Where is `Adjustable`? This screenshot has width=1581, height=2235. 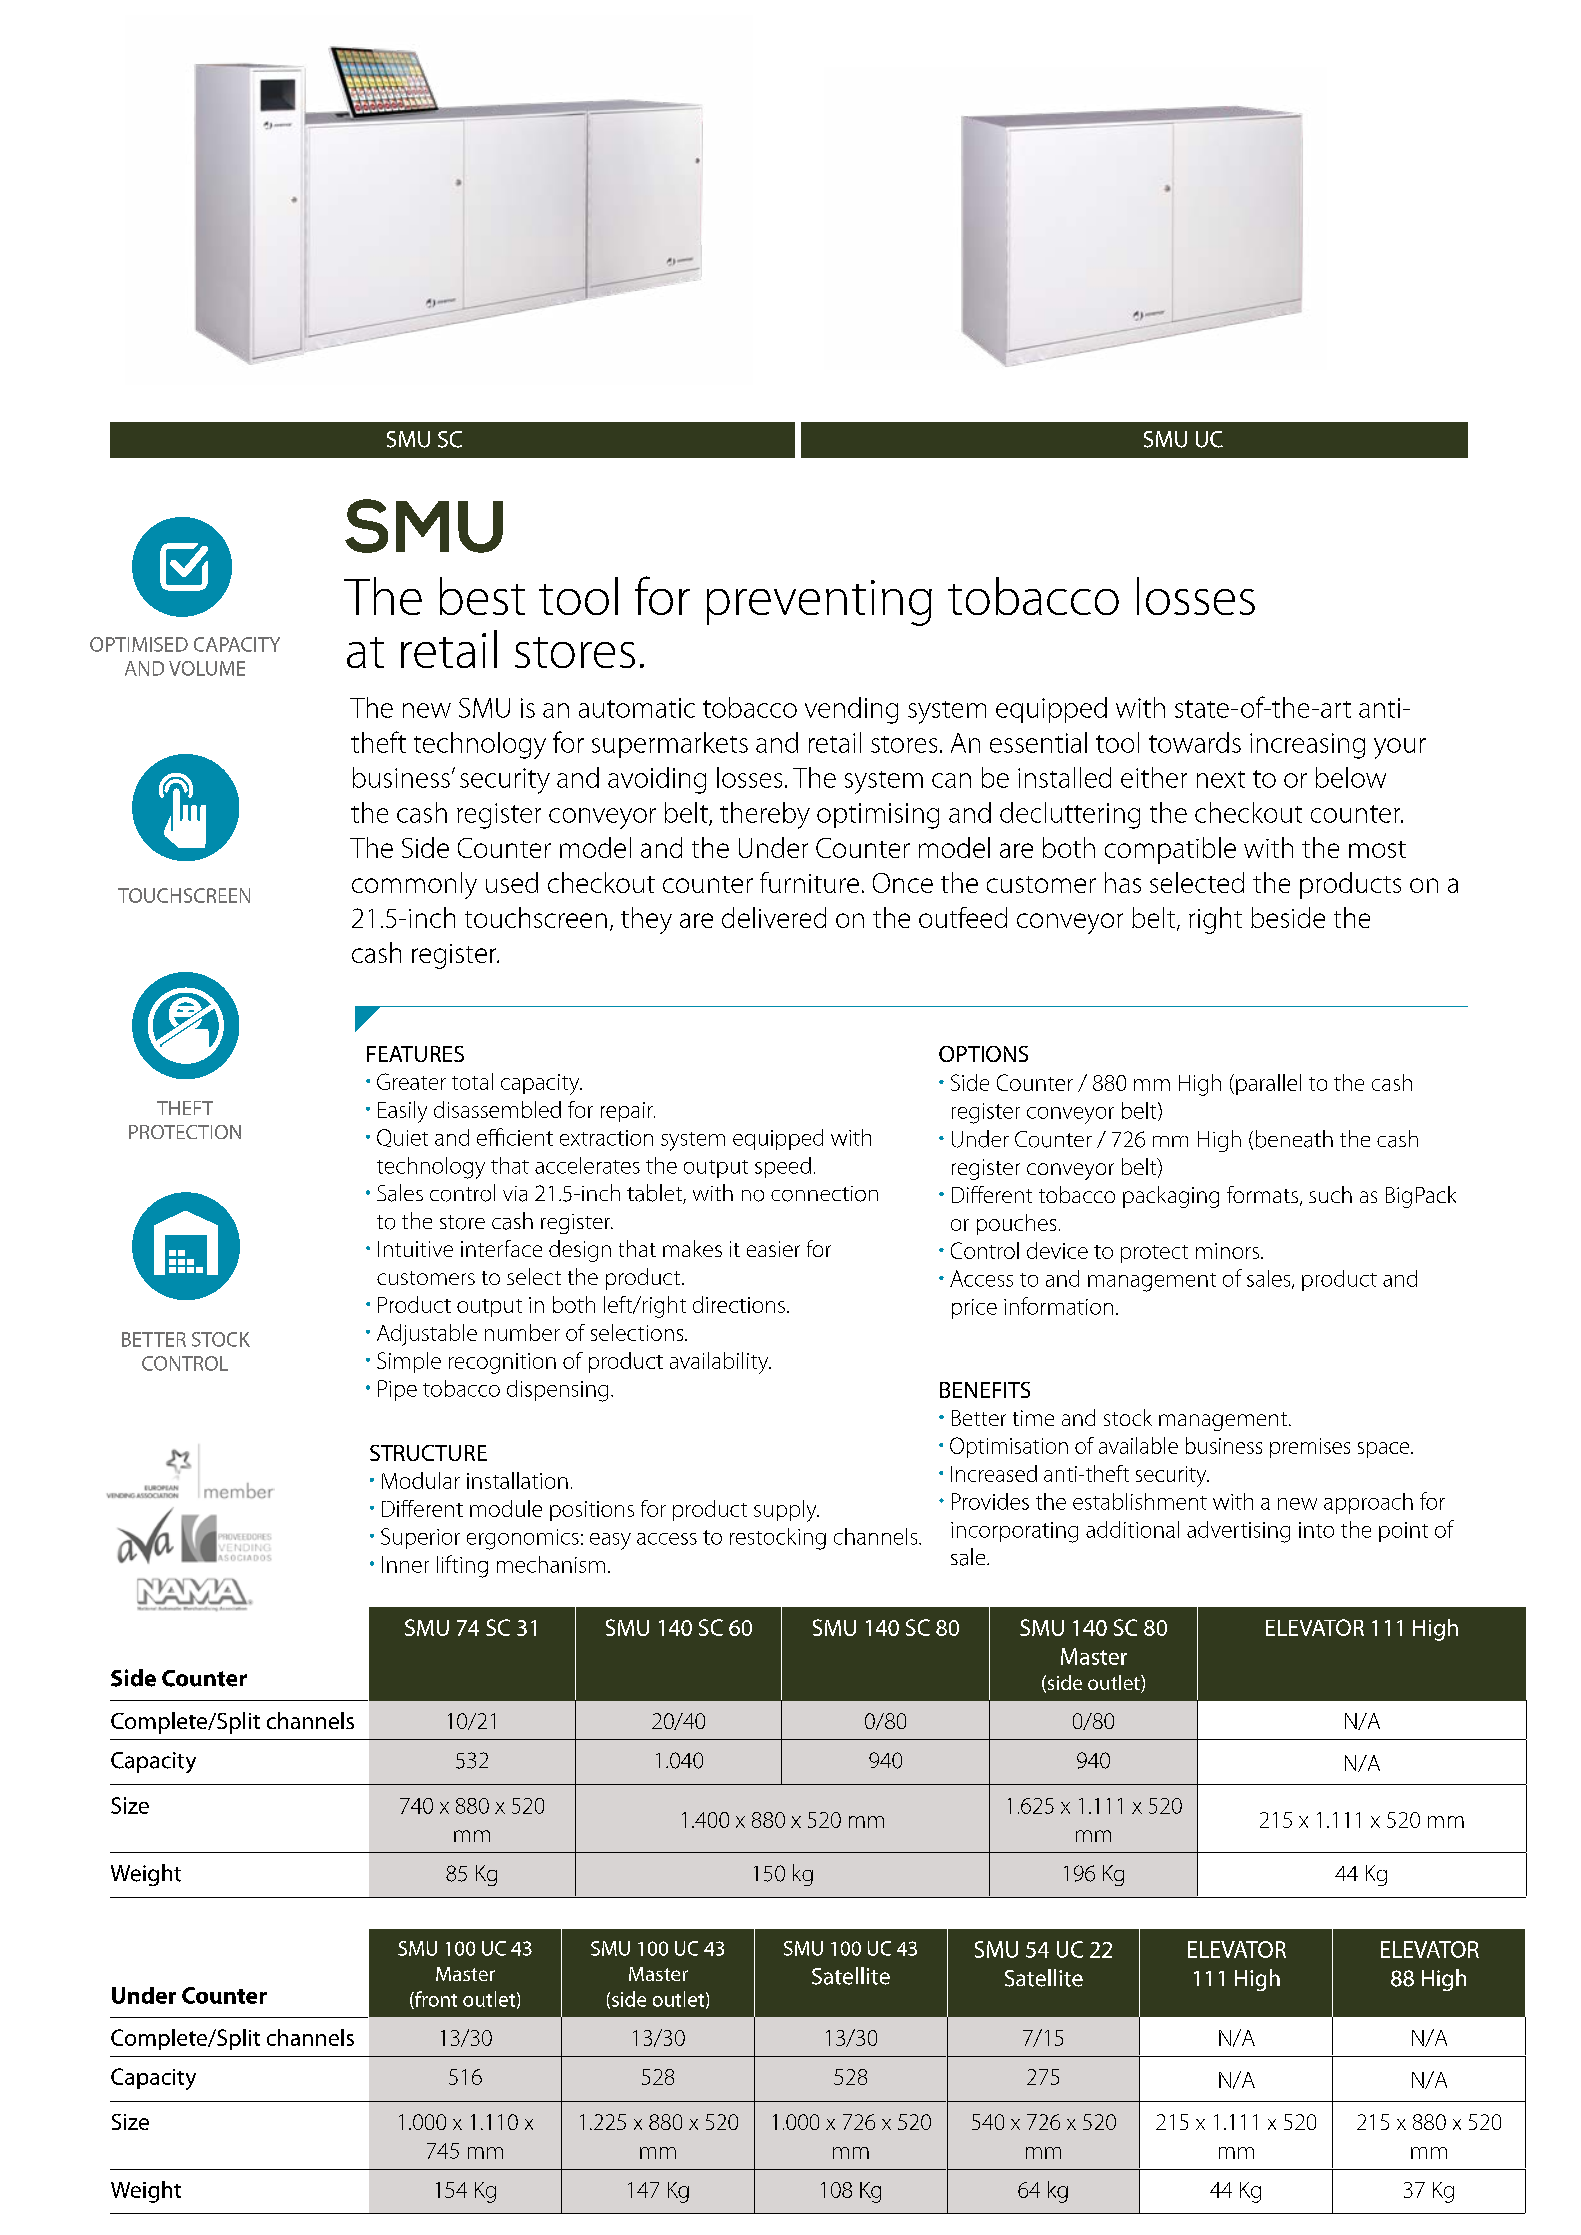
Adjustable is located at coordinates (427, 1335).
